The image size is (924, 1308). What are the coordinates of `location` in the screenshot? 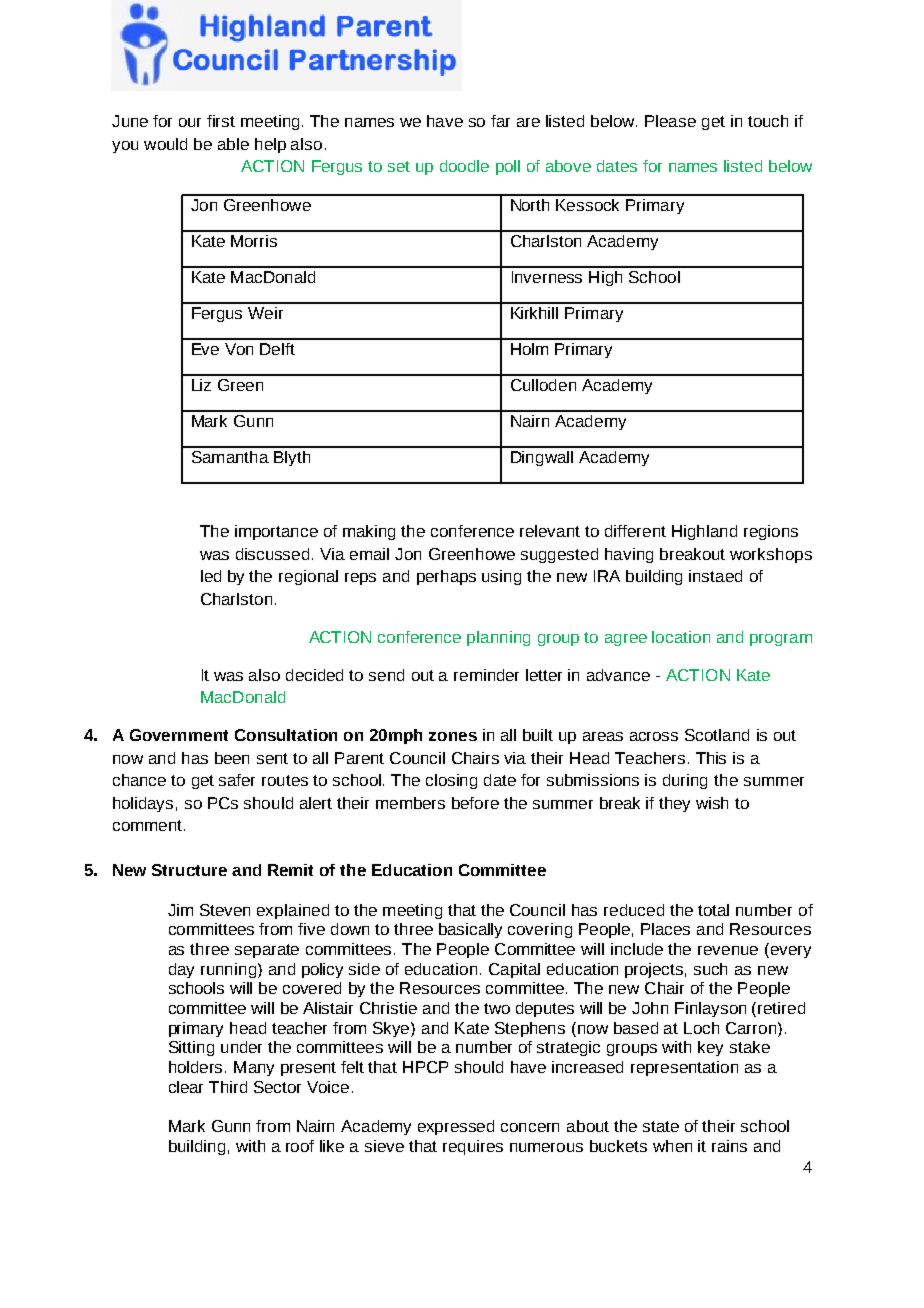 It's located at (681, 637).
